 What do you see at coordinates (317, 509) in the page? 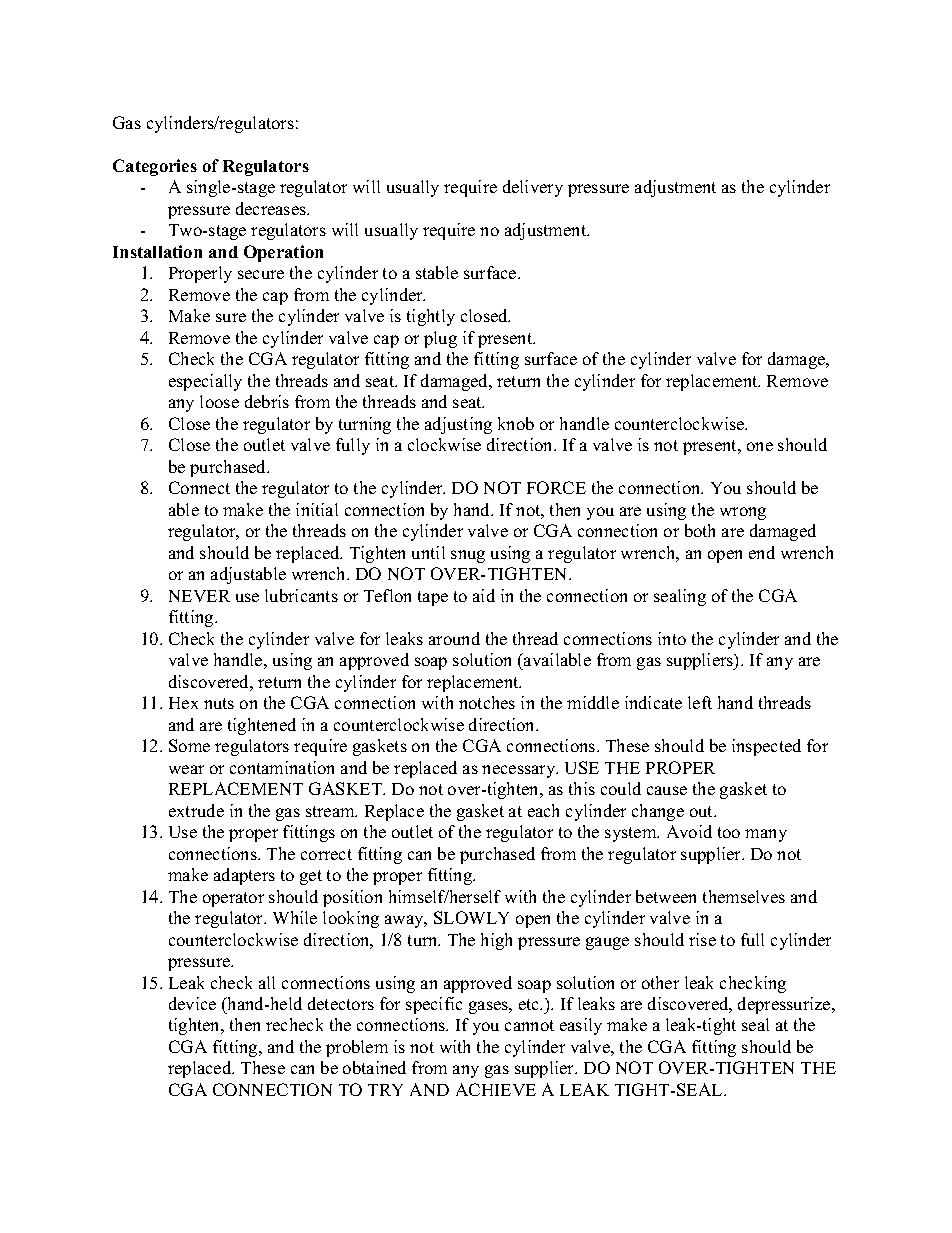
I see `initial` at bounding box center [317, 509].
